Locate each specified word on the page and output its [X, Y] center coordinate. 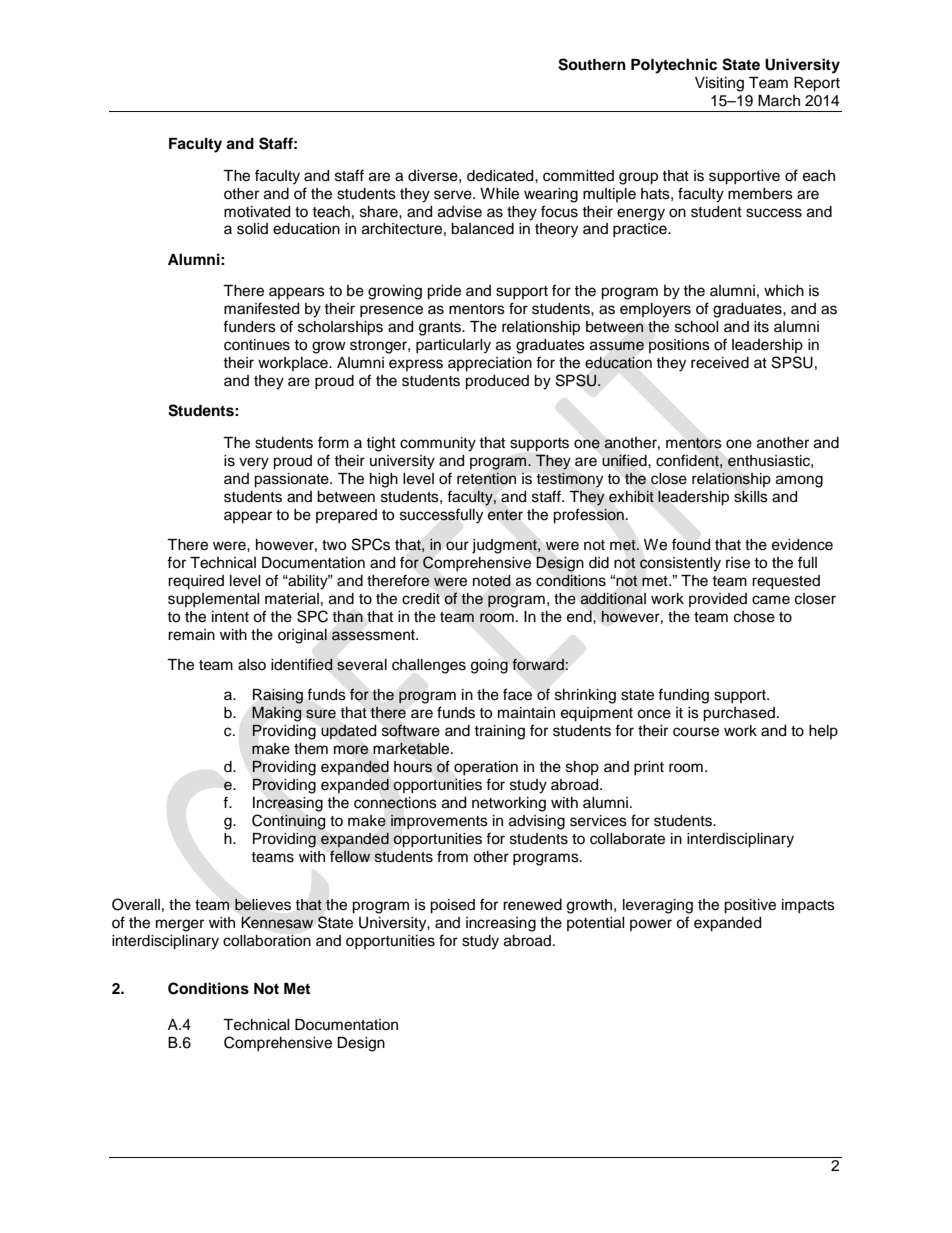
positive [750, 906]
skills [751, 496]
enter [505, 515]
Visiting [719, 84]
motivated [257, 212]
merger [180, 925]
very [254, 463]
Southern [592, 64]
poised [452, 906]
